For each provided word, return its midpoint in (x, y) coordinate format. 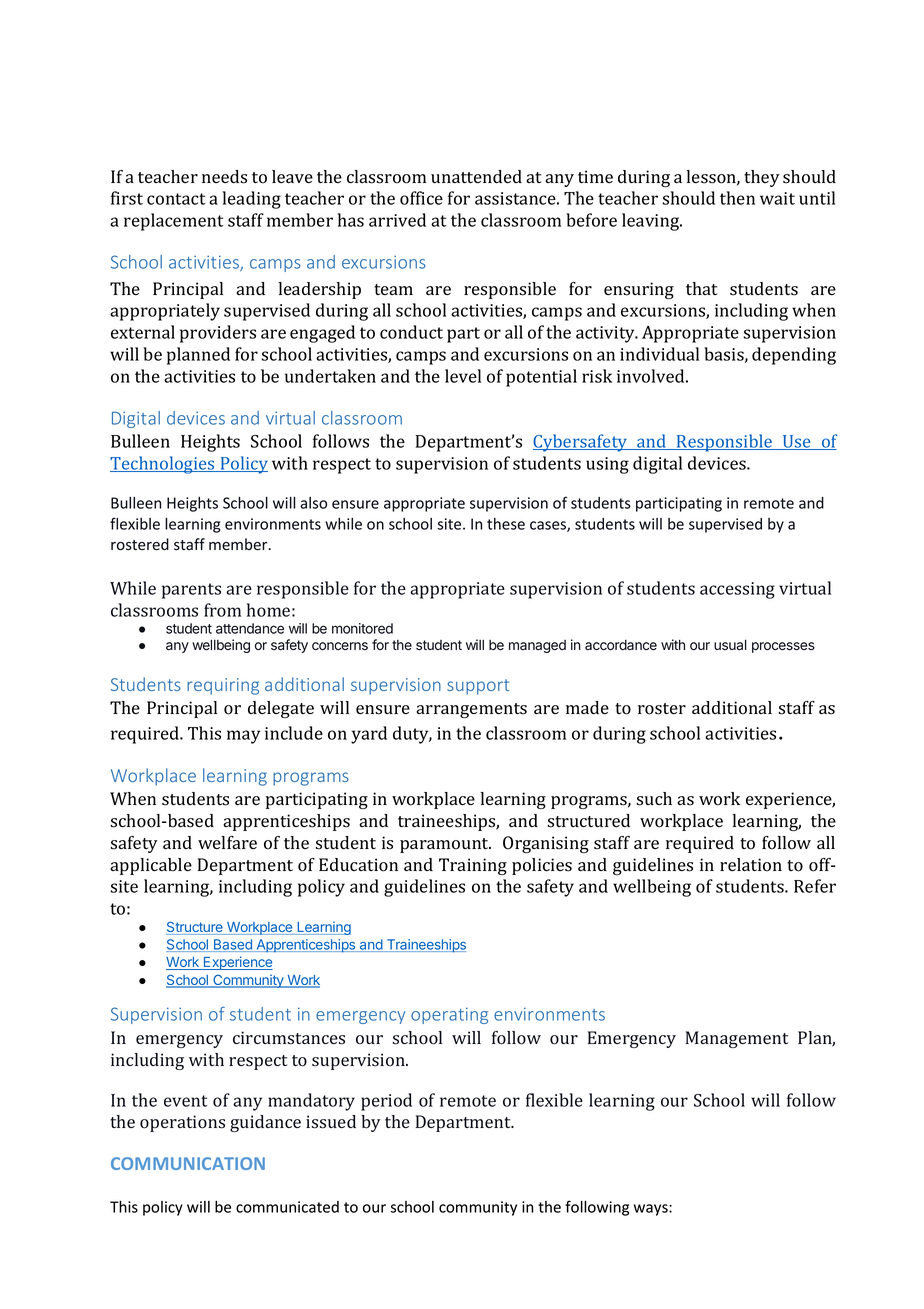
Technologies (163, 465)
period (386, 1102)
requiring (223, 686)
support (478, 687)
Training (473, 866)
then (737, 198)
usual (730, 645)
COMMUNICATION (188, 1163)
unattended (476, 176)
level (463, 376)
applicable (151, 866)
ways (652, 1210)
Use (797, 442)
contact (176, 199)
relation (751, 865)
